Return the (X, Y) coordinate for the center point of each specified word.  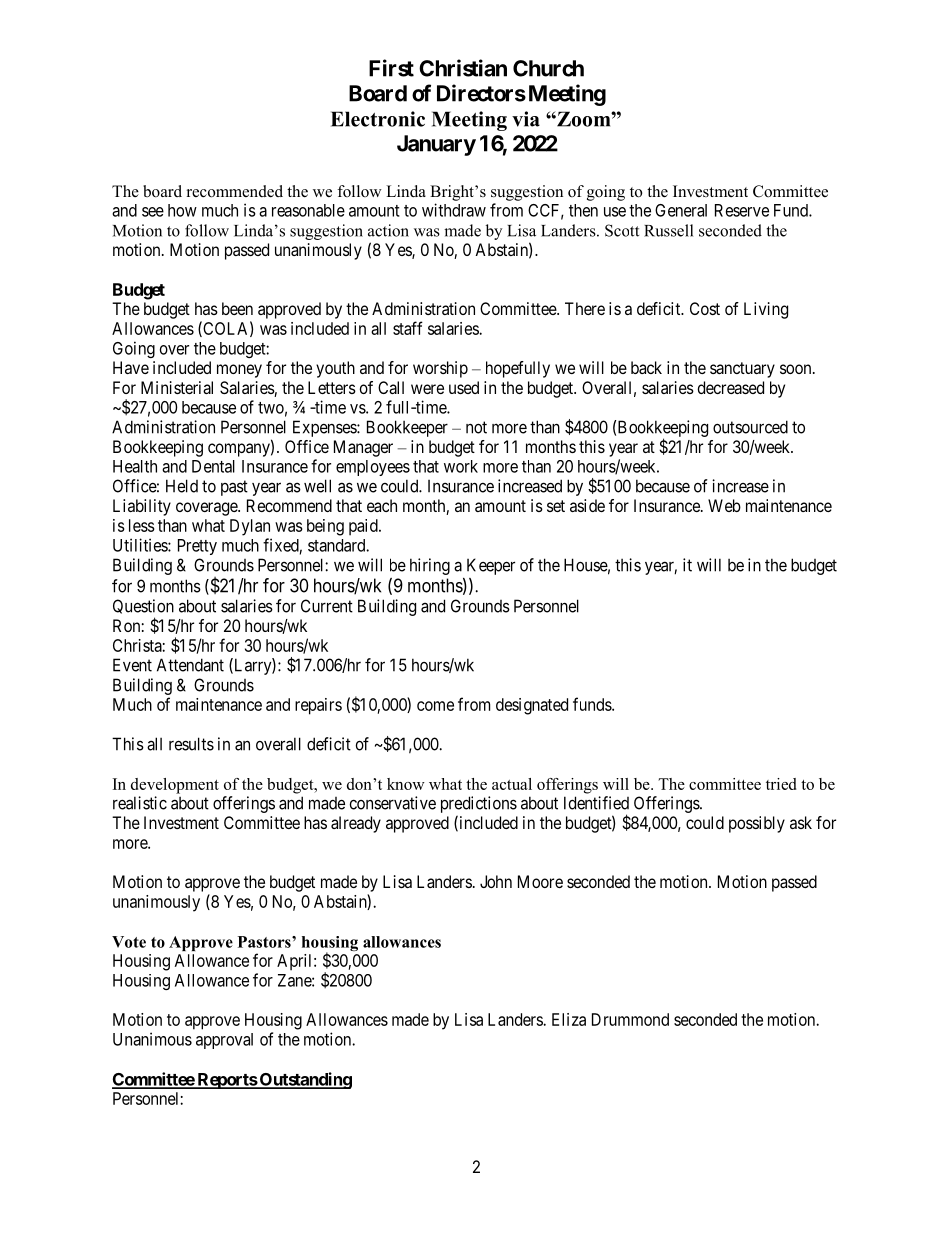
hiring (430, 566)
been (237, 308)
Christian (463, 68)
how (182, 210)
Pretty (197, 547)
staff (408, 328)
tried (781, 784)
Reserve (742, 210)
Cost (705, 308)
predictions (479, 804)
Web (724, 505)
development (175, 786)
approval (224, 1041)
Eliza (569, 1019)
